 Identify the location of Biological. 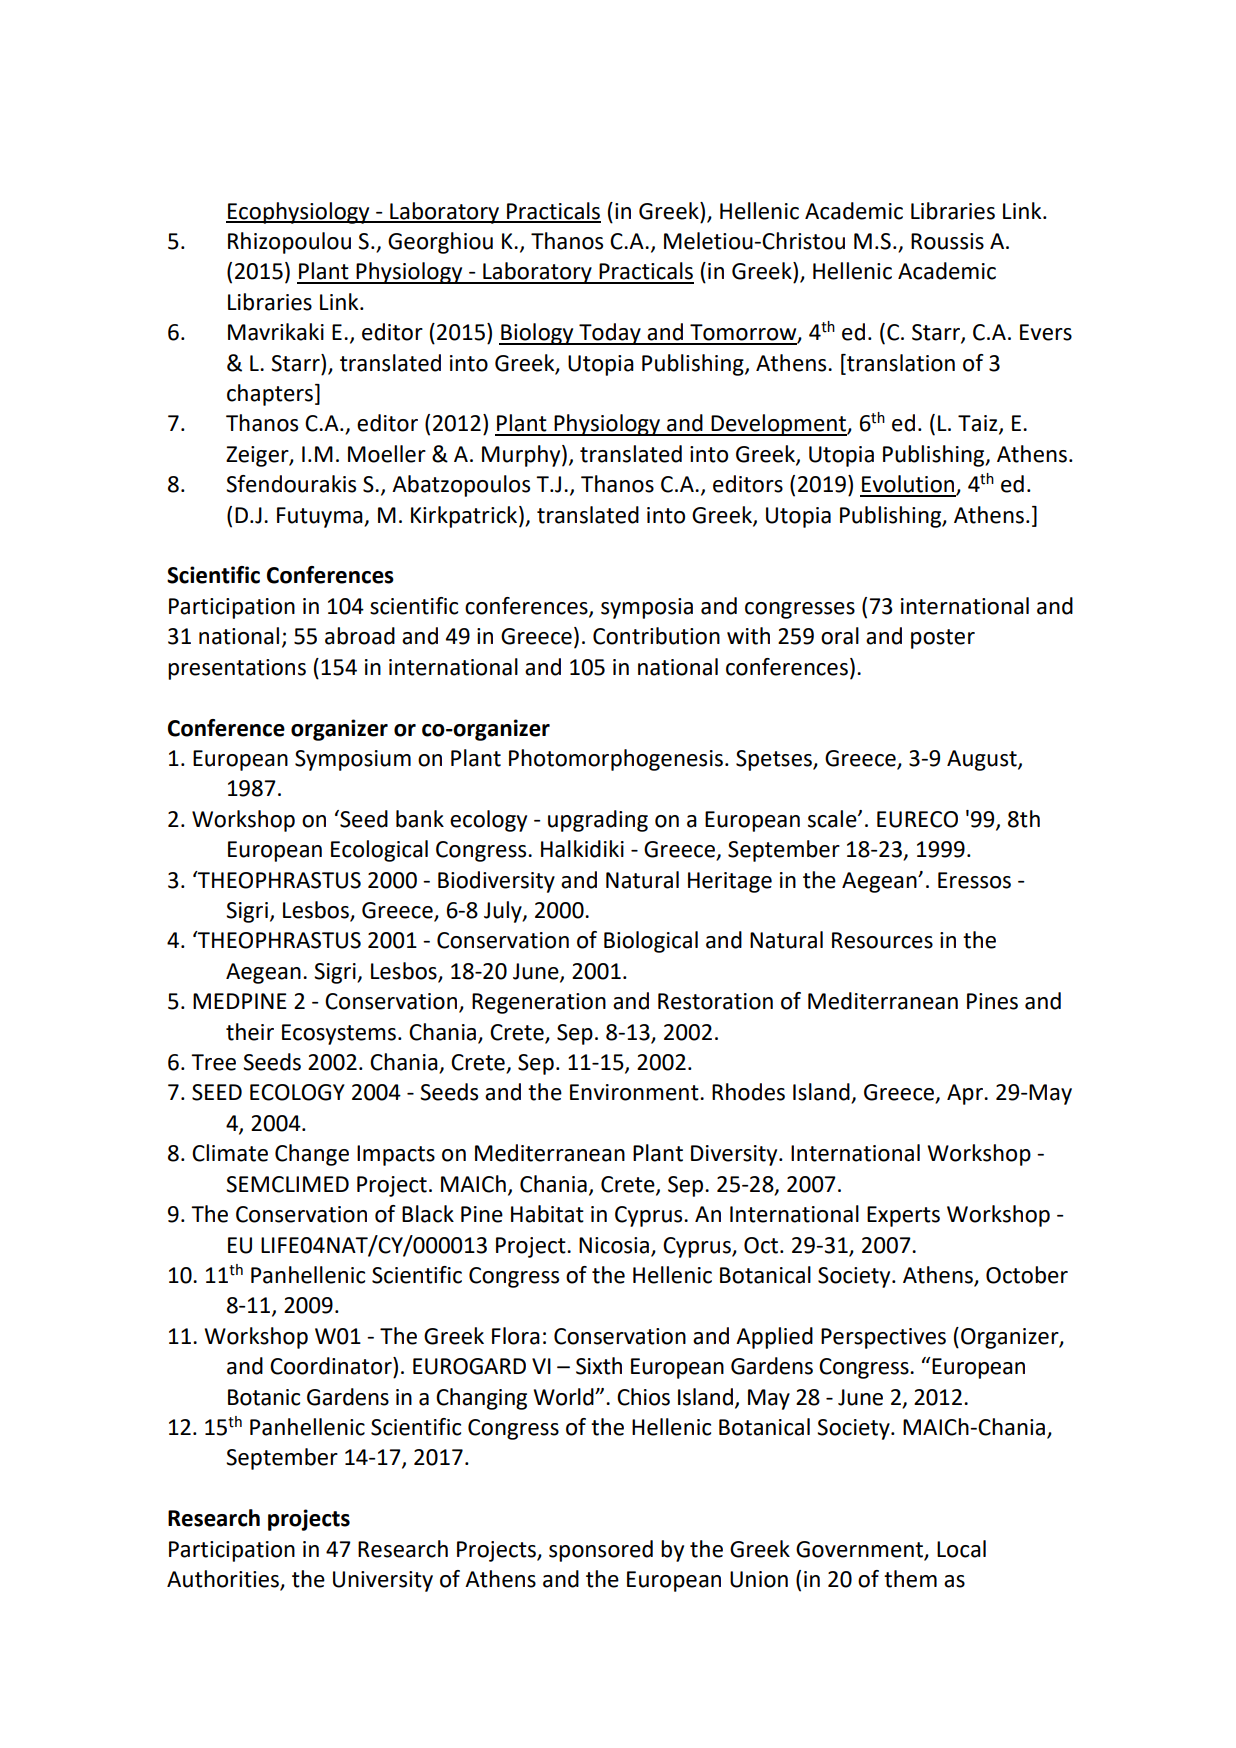
(651, 942).
